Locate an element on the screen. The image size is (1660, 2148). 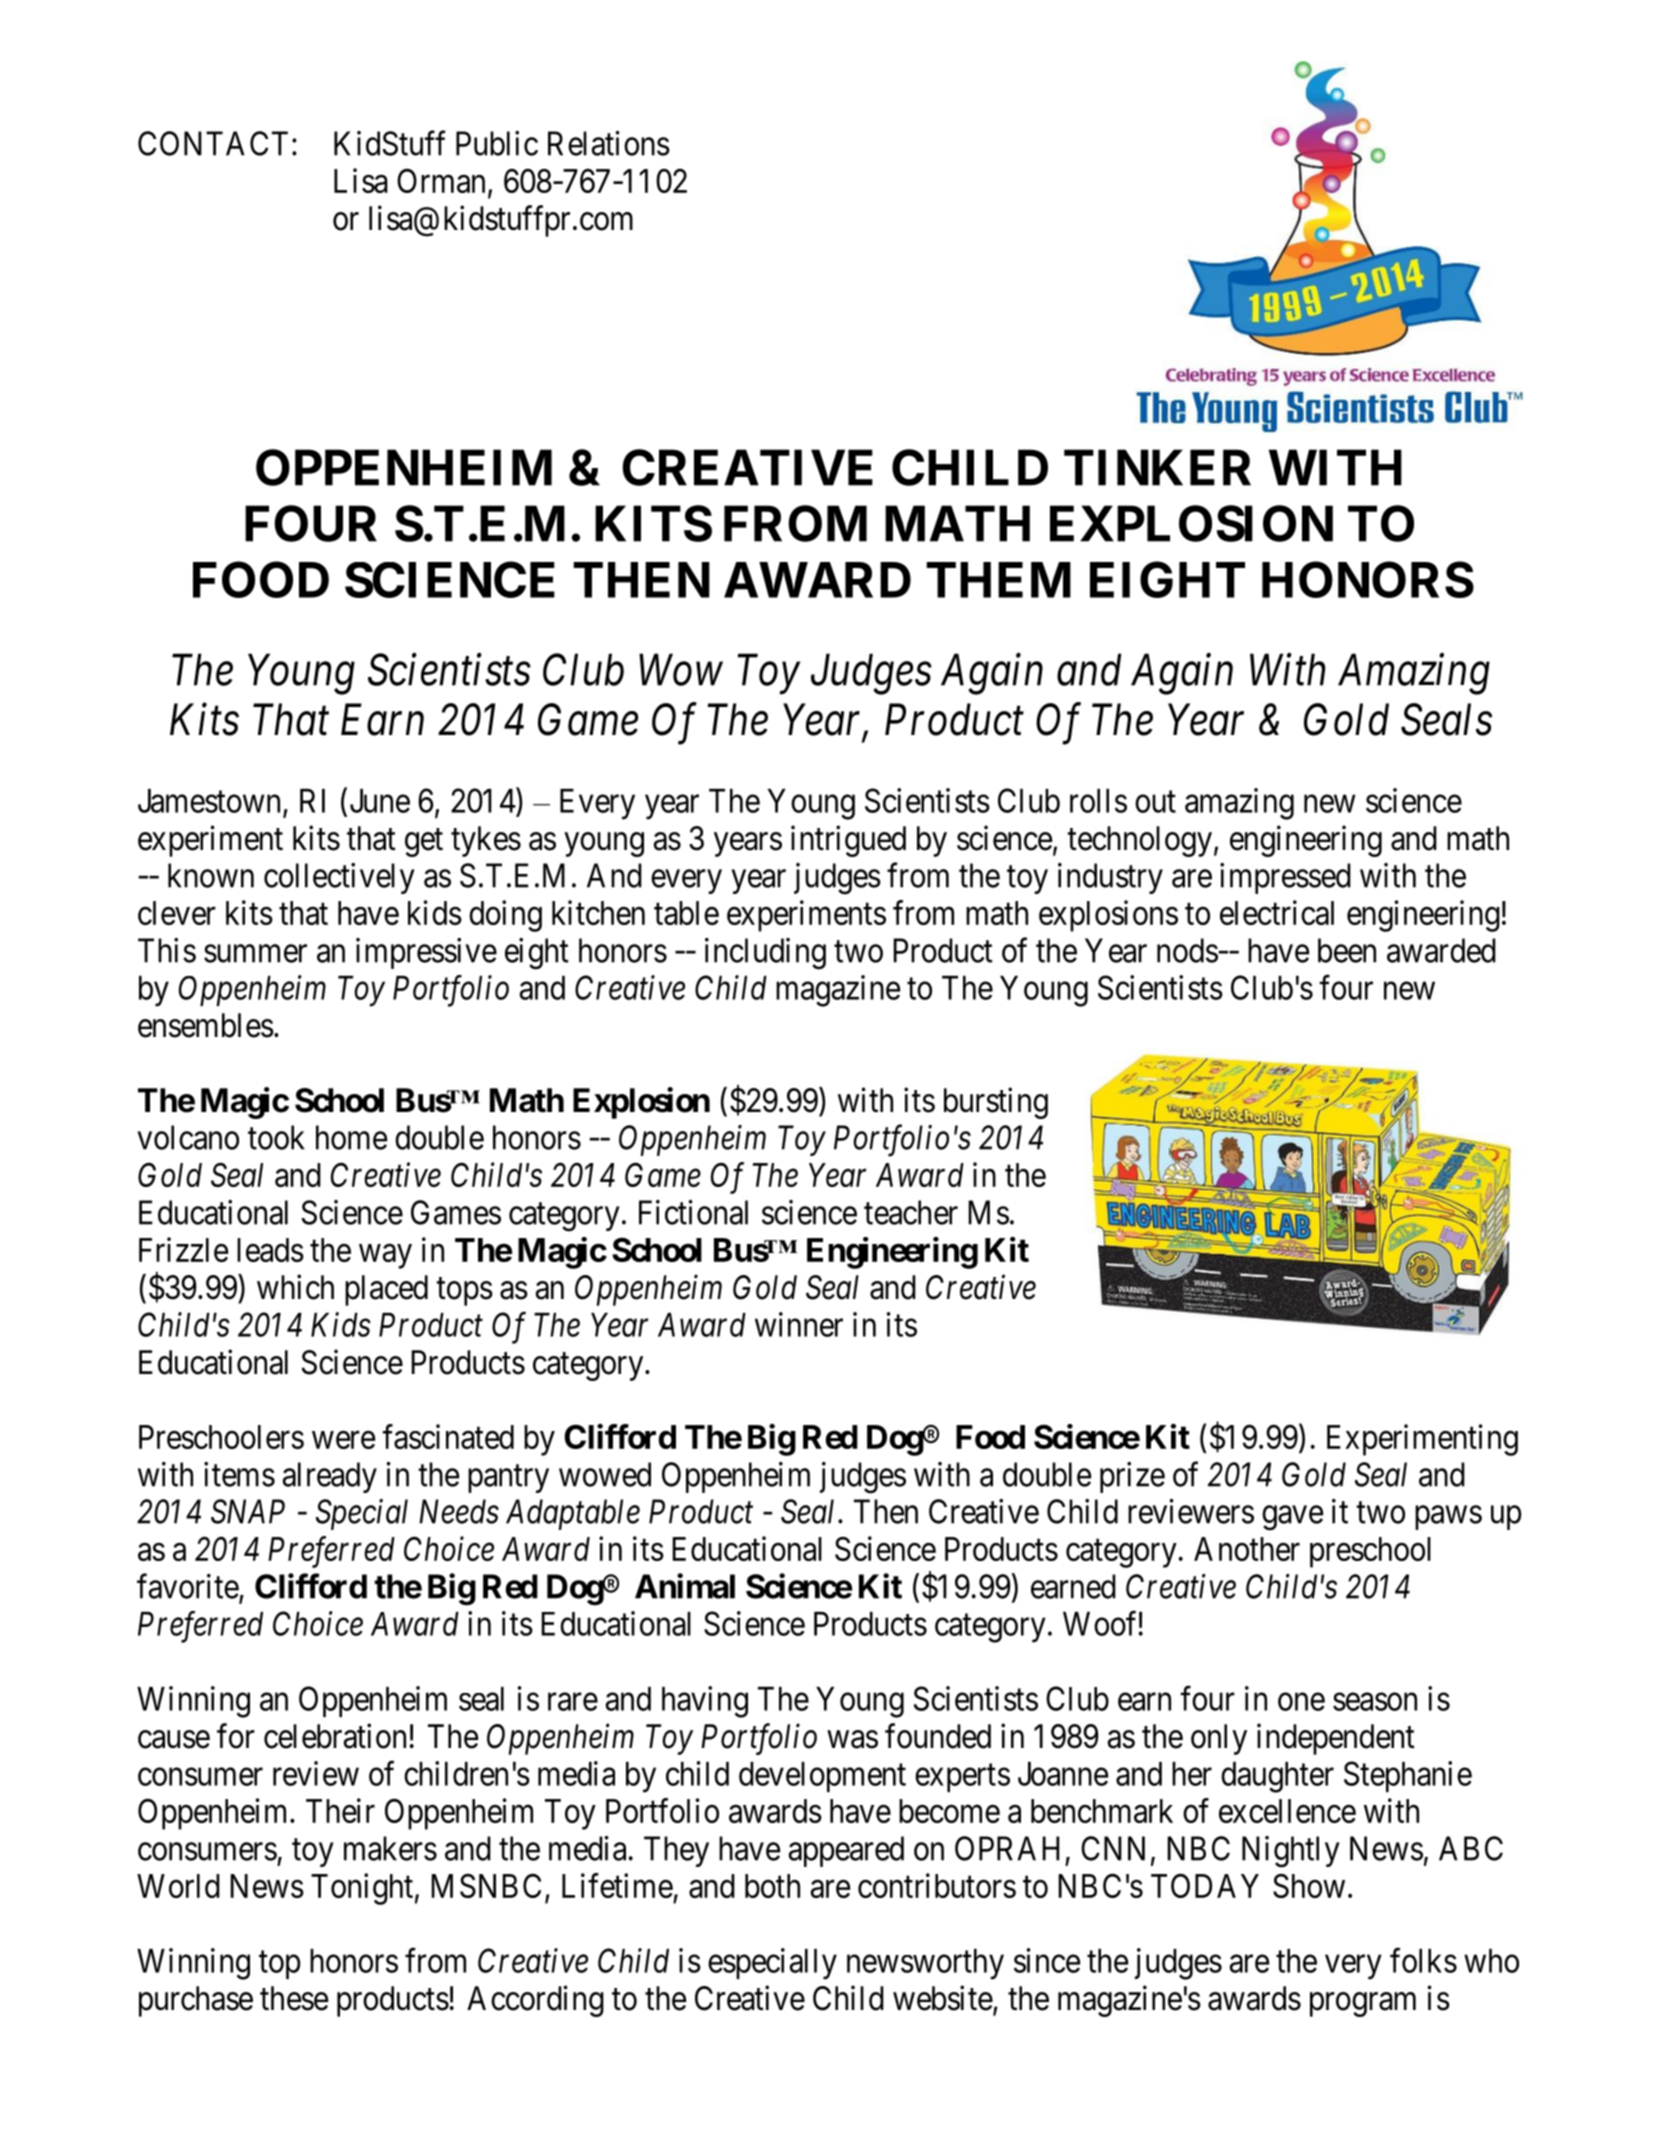
June is located at coordinates (380, 801).
